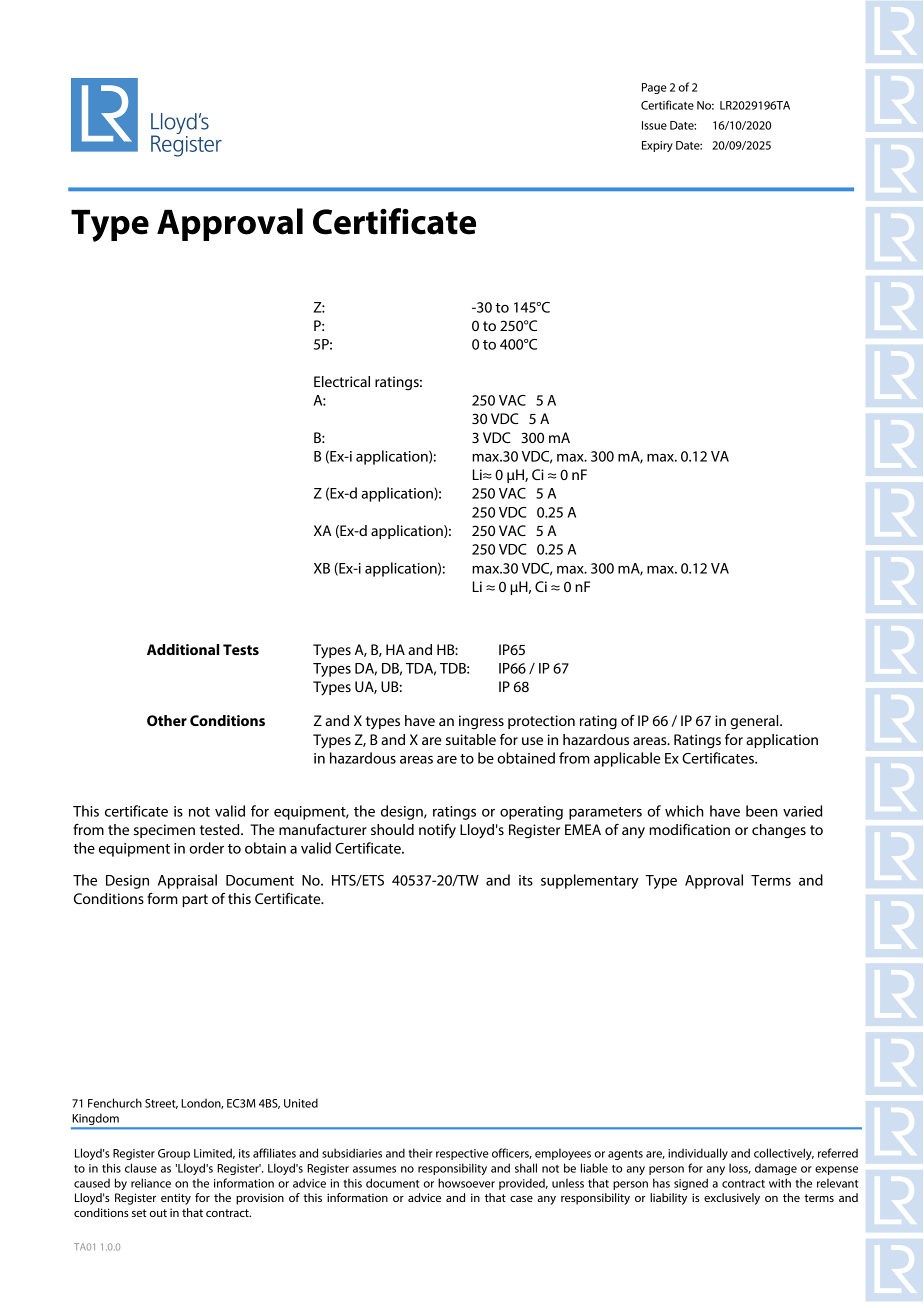 The image size is (924, 1308). I want to click on Issue, so click(654, 125).
